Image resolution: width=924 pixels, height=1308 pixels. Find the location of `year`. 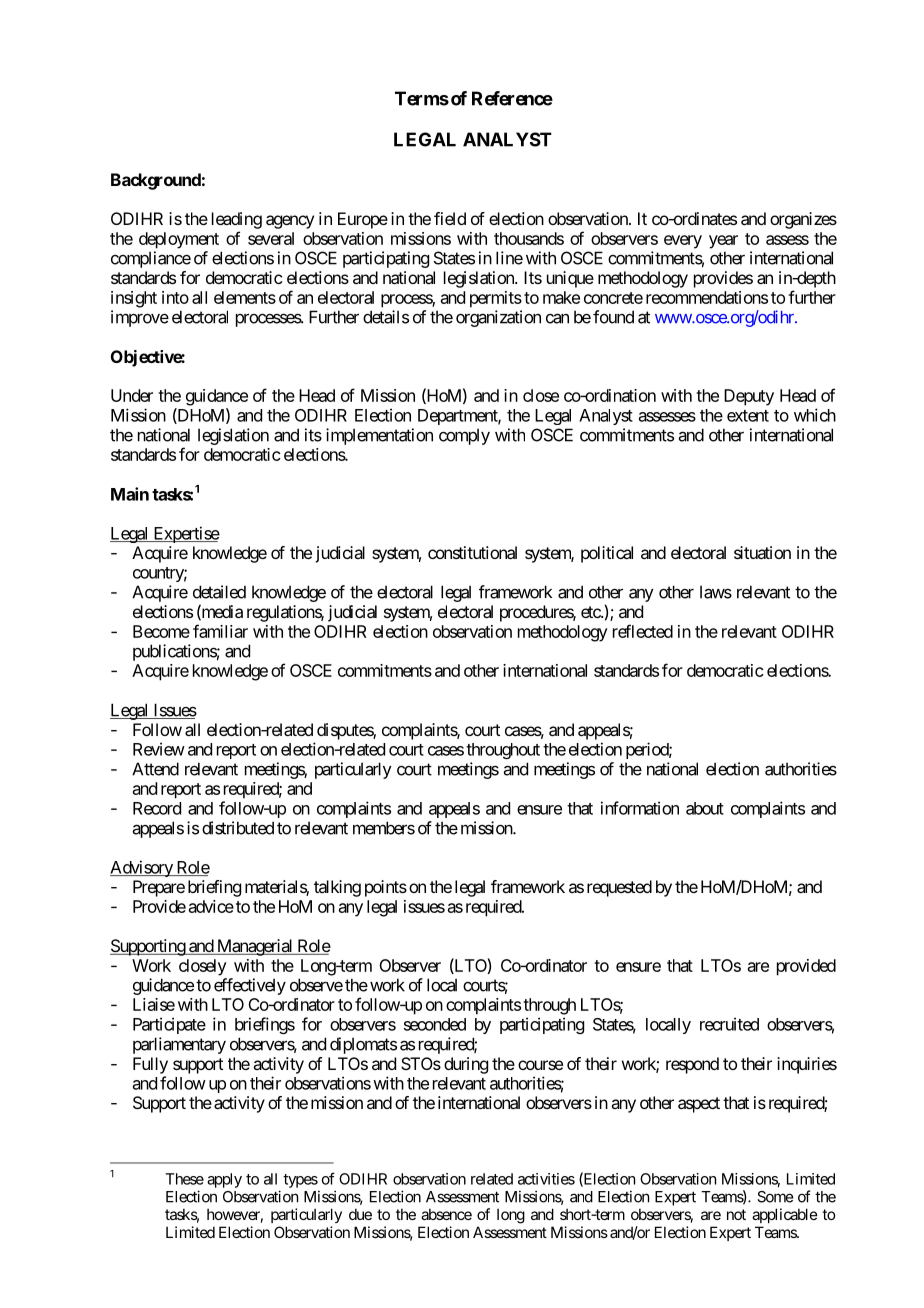

year is located at coordinates (723, 242).
